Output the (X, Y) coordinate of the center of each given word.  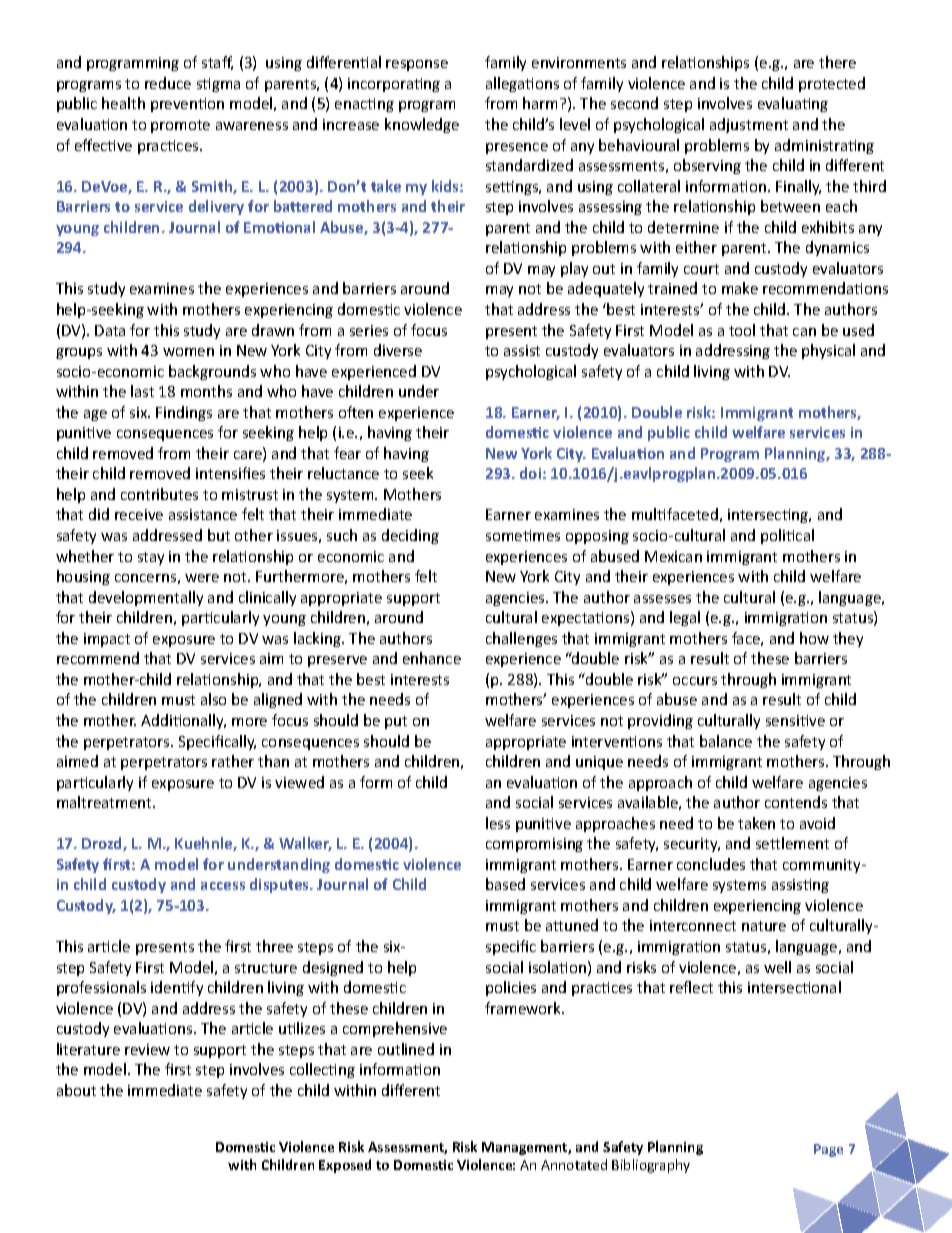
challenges (521, 639)
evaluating (793, 104)
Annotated (574, 1164)
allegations (522, 84)
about (76, 1090)
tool (742, 330)
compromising (534, 845)
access (223, 886)
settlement (792, 843)
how (814, 638)
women (188, 352)
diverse (398, 350)
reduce (168, 83)
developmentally (146, 598)
